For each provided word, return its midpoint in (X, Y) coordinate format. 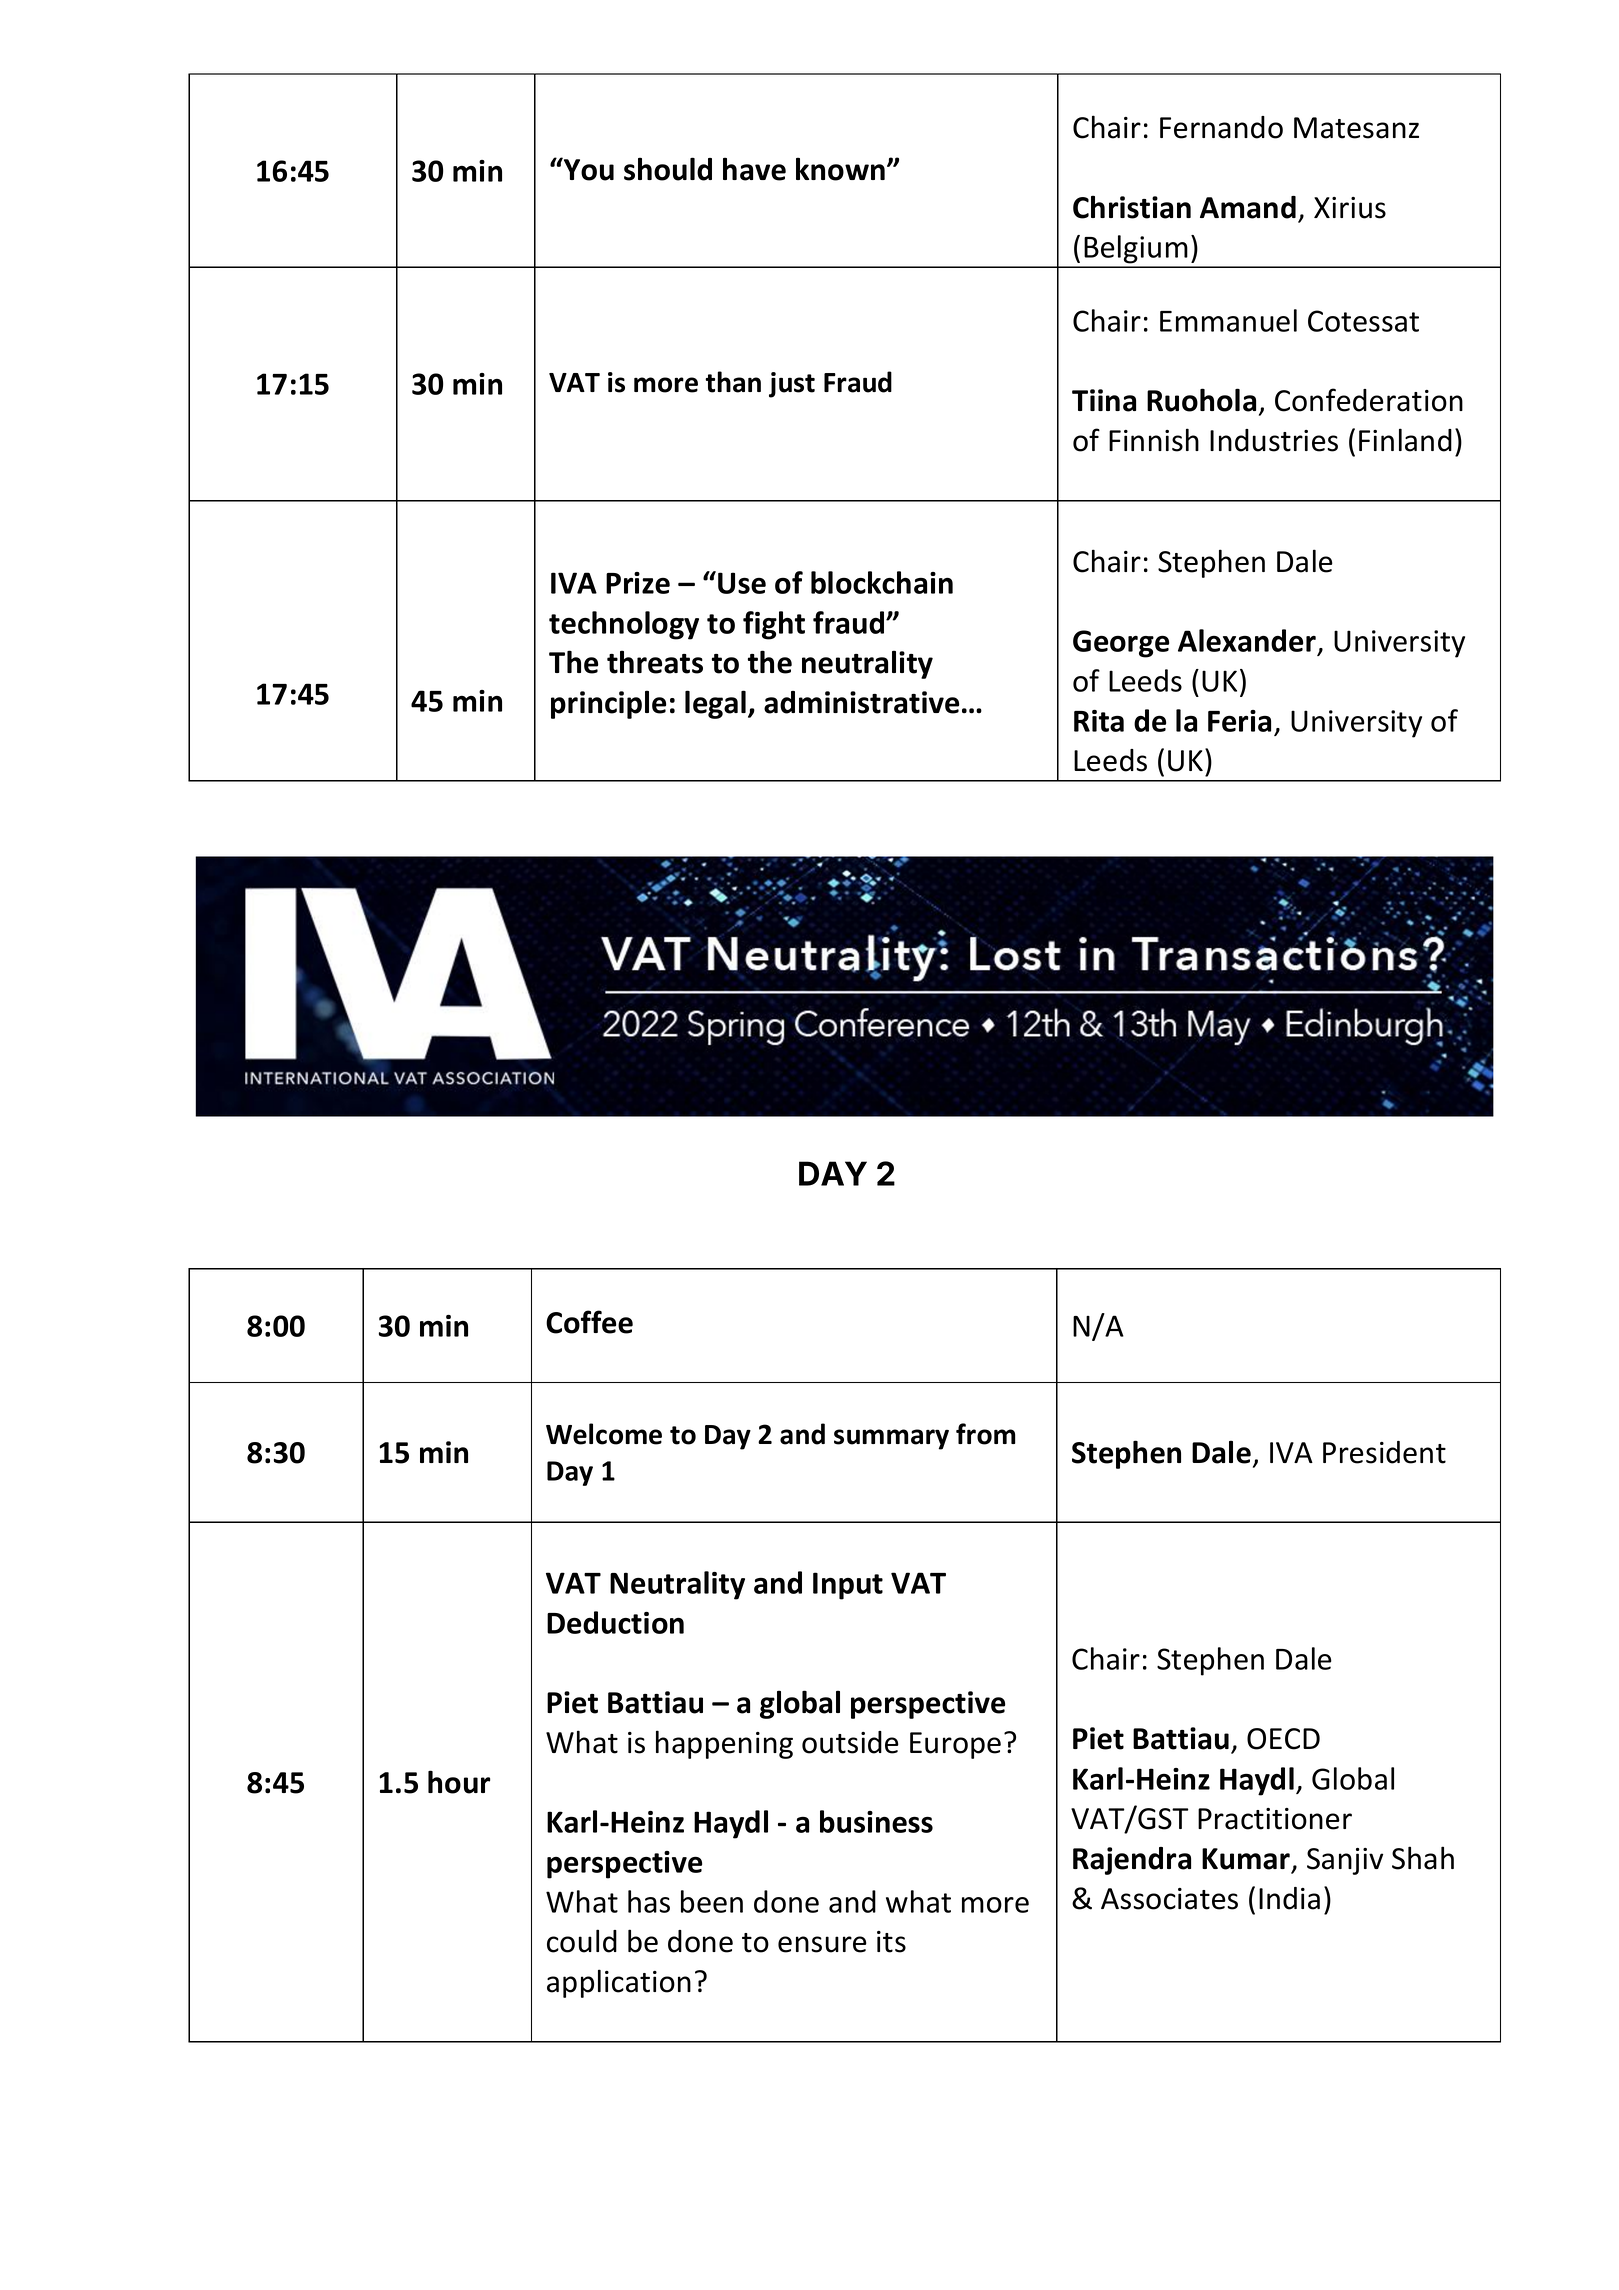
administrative (861, 702)
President (1384, 1452)
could (582, 1941)
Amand (1248, 207)
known (840, 169)
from (986, 1434)
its (891, 1942)
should (668, 169)
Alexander (1248, 642)
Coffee (589, 1322)
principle (608, 704)
